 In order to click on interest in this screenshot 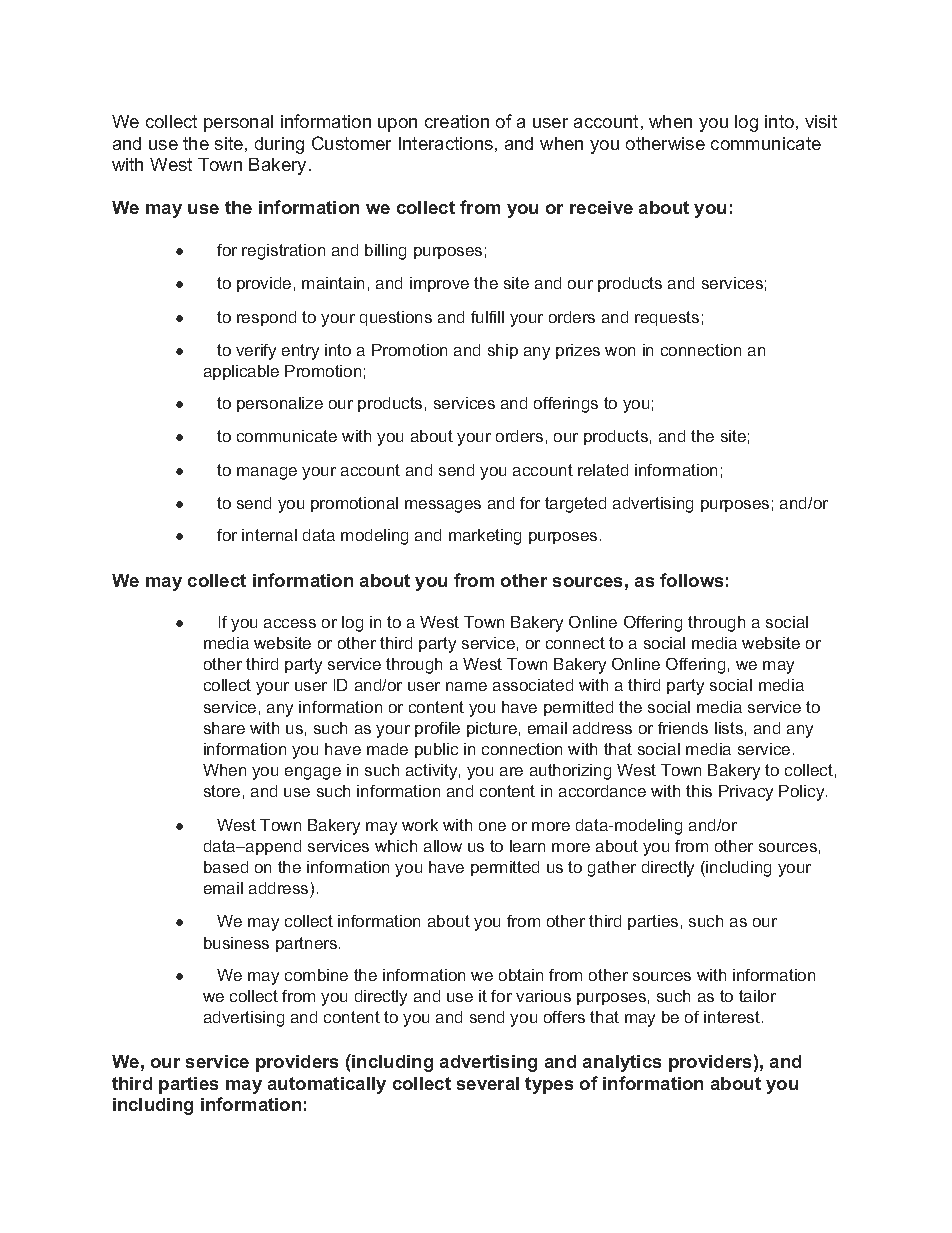, I will do `click(732, 1017)`.
